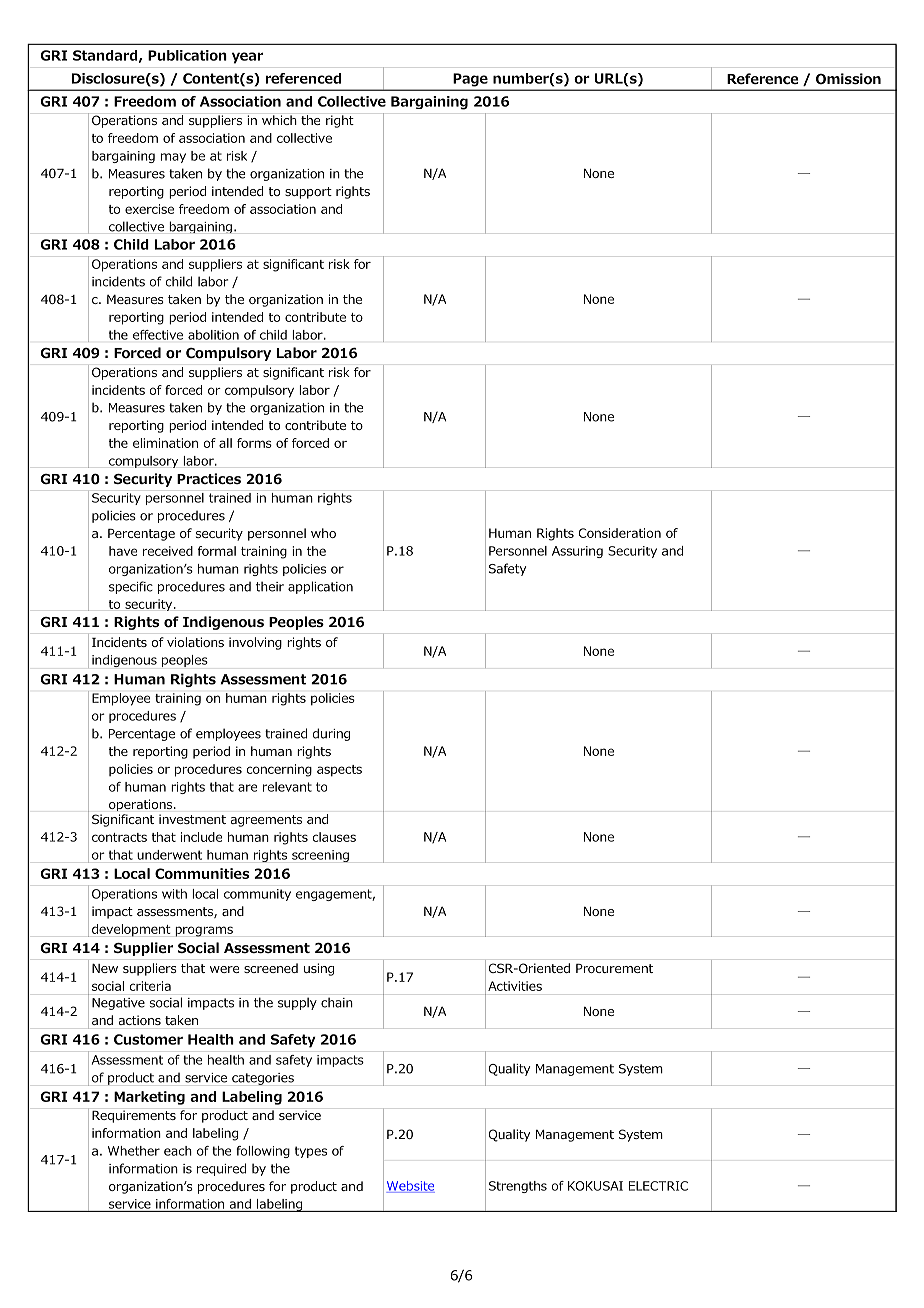 This image has width=924, height=1308. Describe the element at coordinates (202, 873) in the image. I see `Communities` at that location.
